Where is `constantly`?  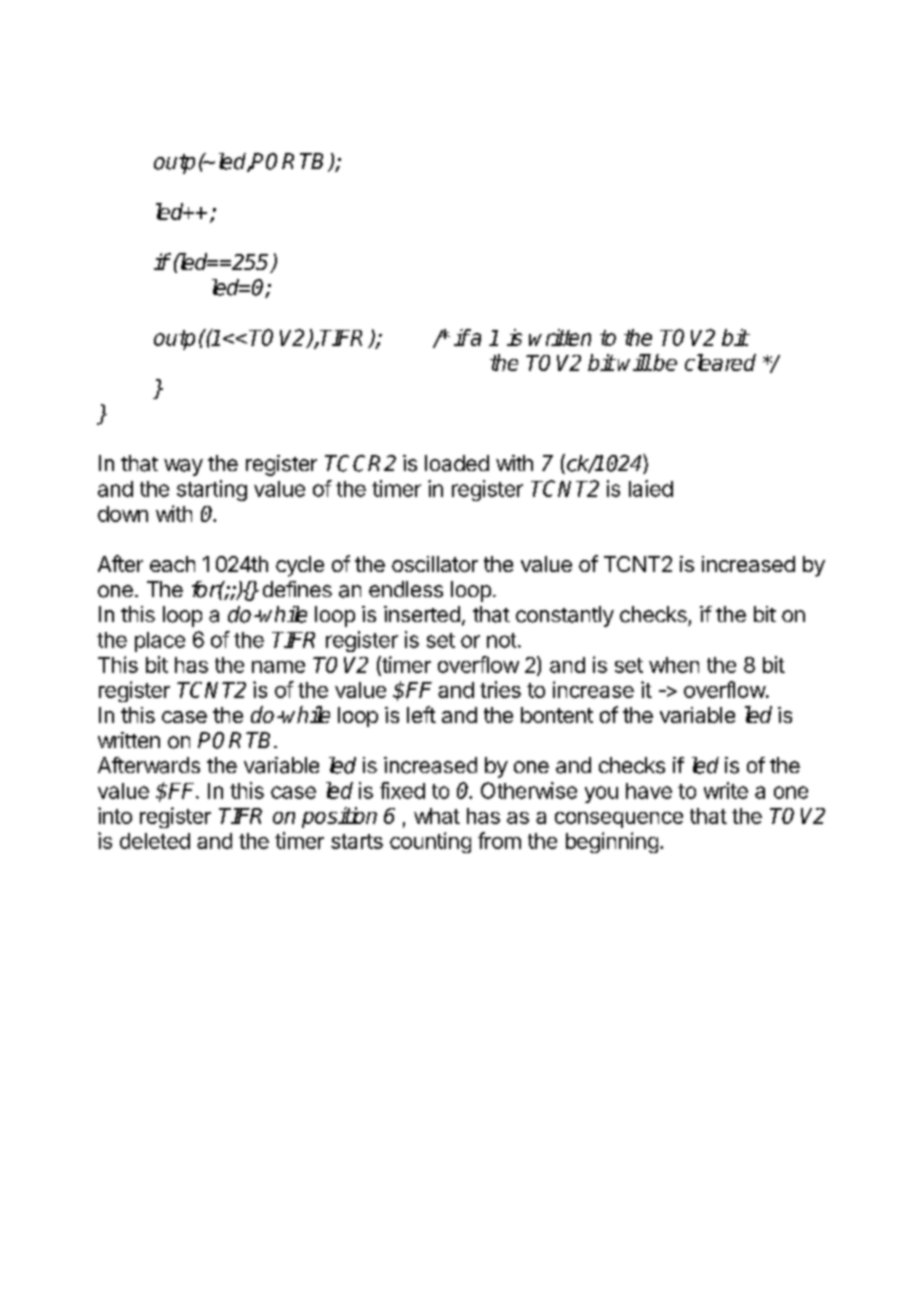 constantly is located at coordinates (565, 616).
